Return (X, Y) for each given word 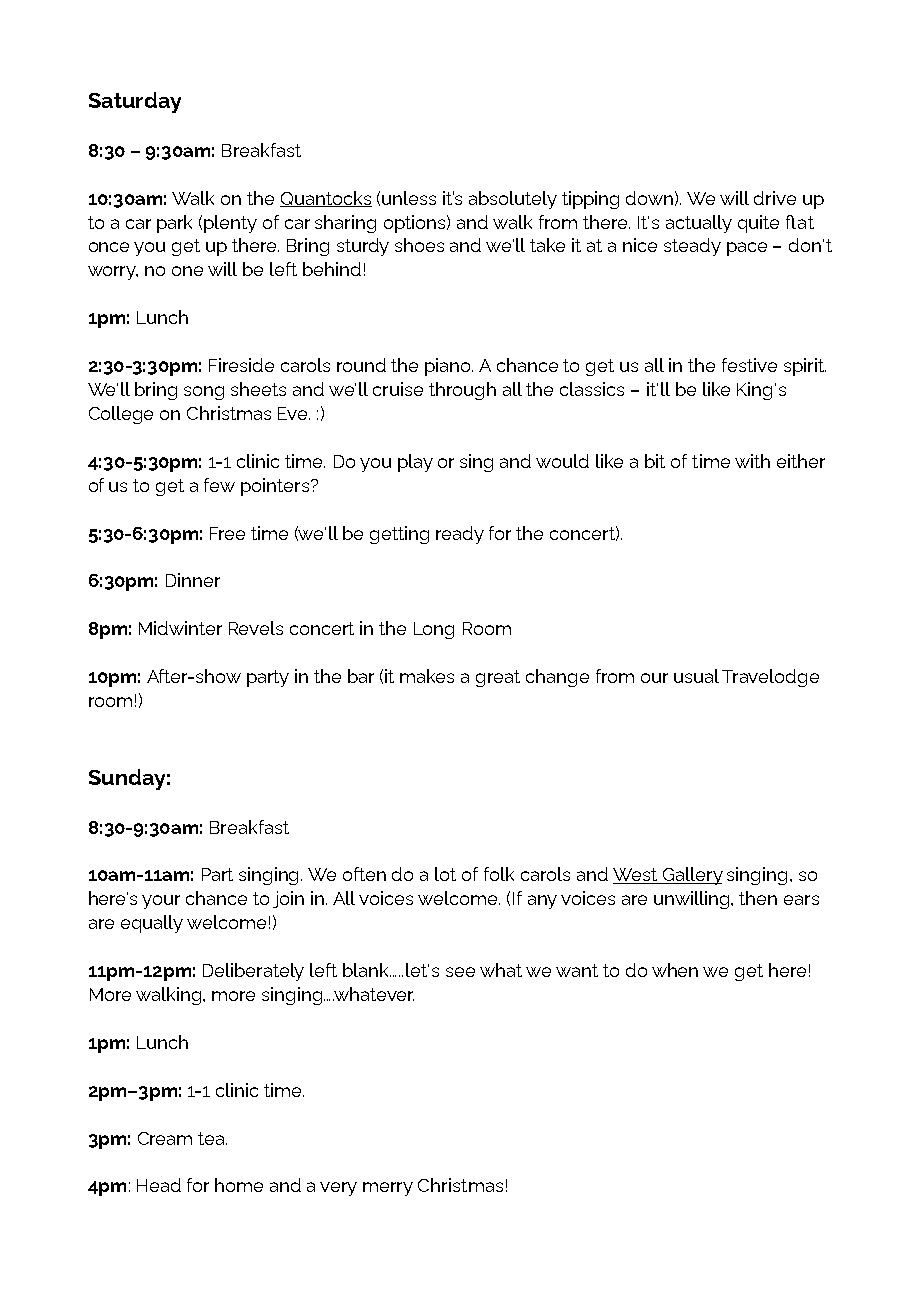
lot (445, 874)
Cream (165, 1138)
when (675, 970)
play (415, 463)
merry (388, 1189)
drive (775, 198)
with (752, 461)
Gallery (691, 876)
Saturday (135, 102)
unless (409, 198)
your (161, 902)
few (219, 485)
